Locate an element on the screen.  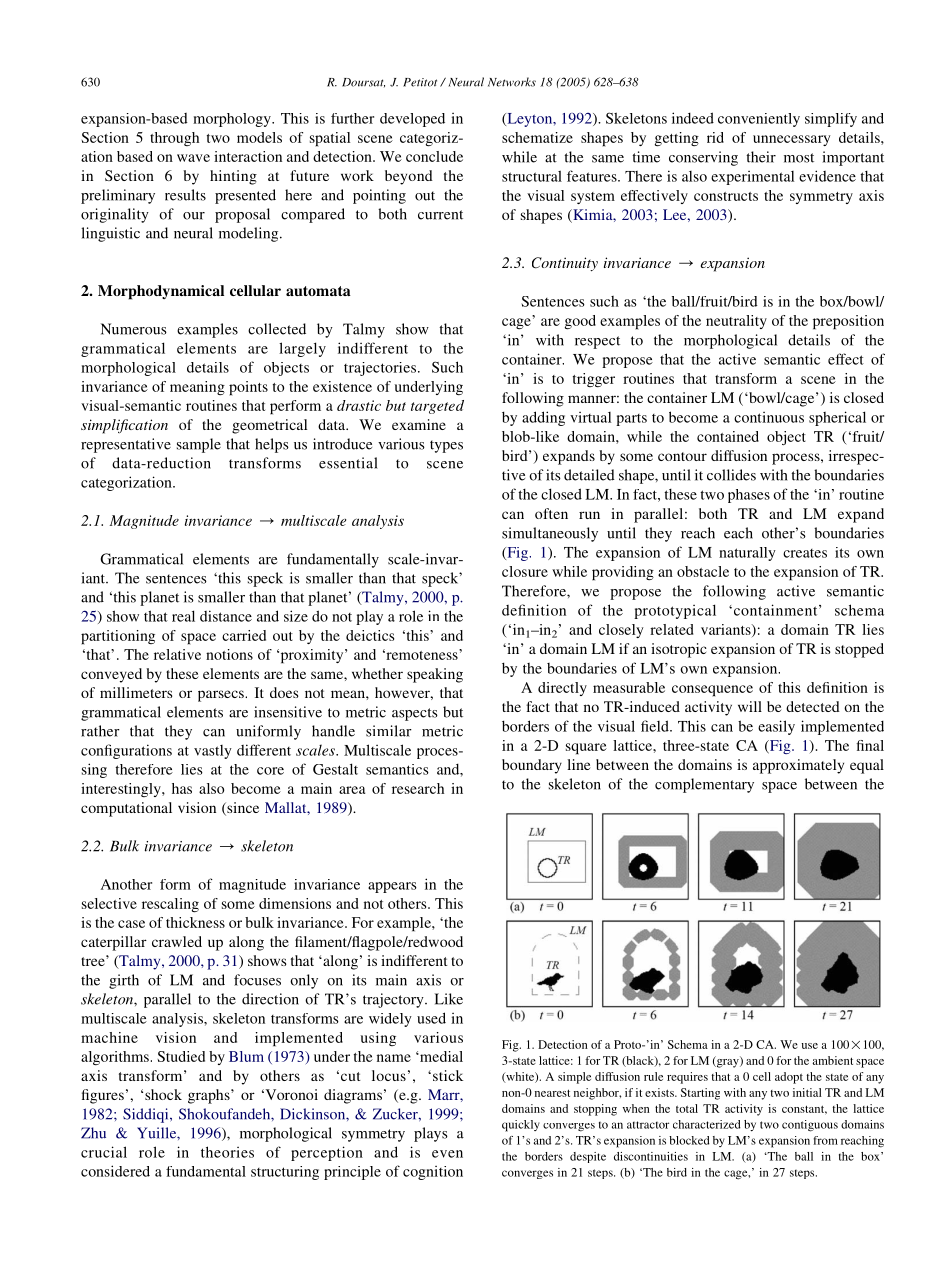
their is located at coordinates (761, 157).
